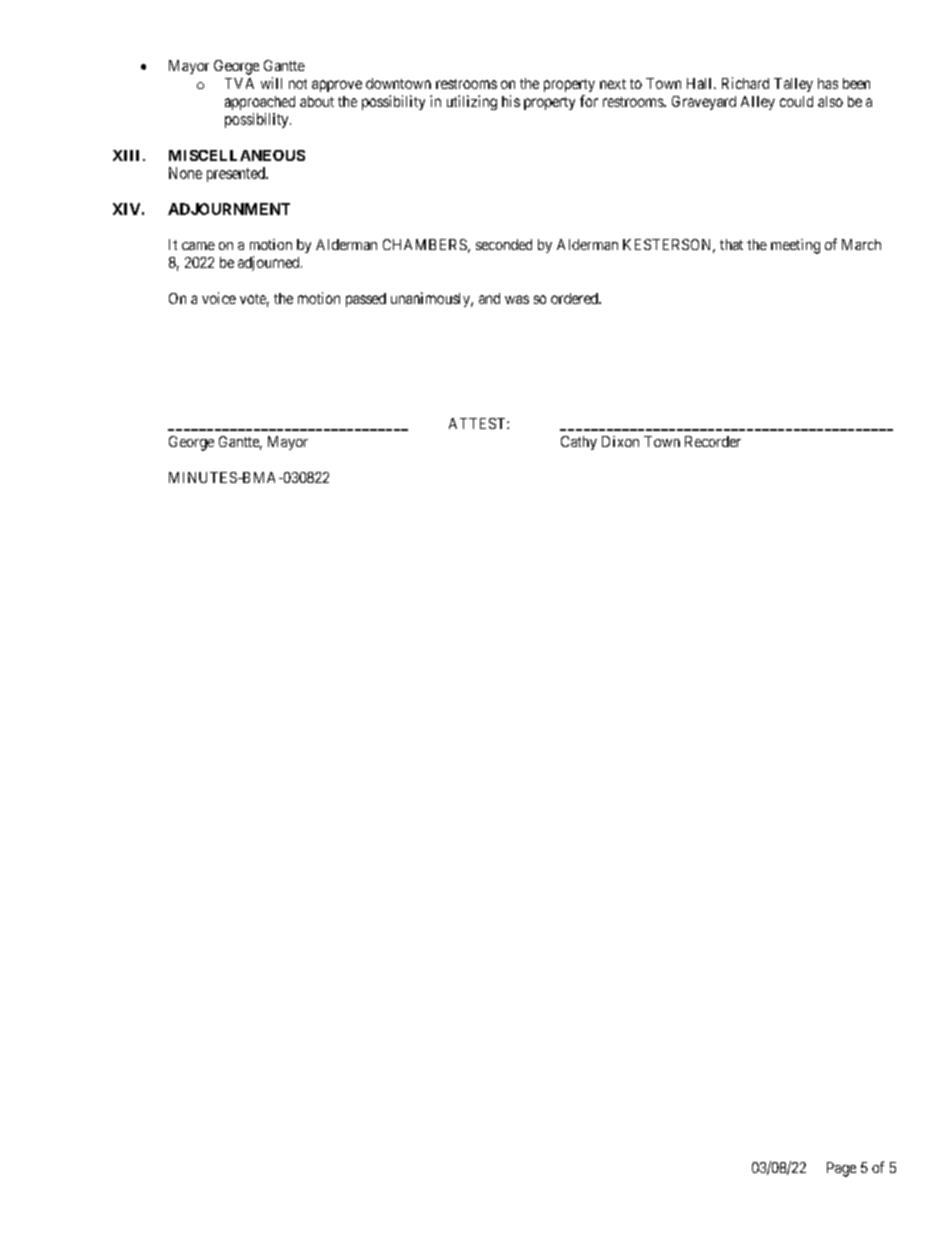 The width and height of the document is (952, 1233). I want to click on Recorder, so click(713, 441).
